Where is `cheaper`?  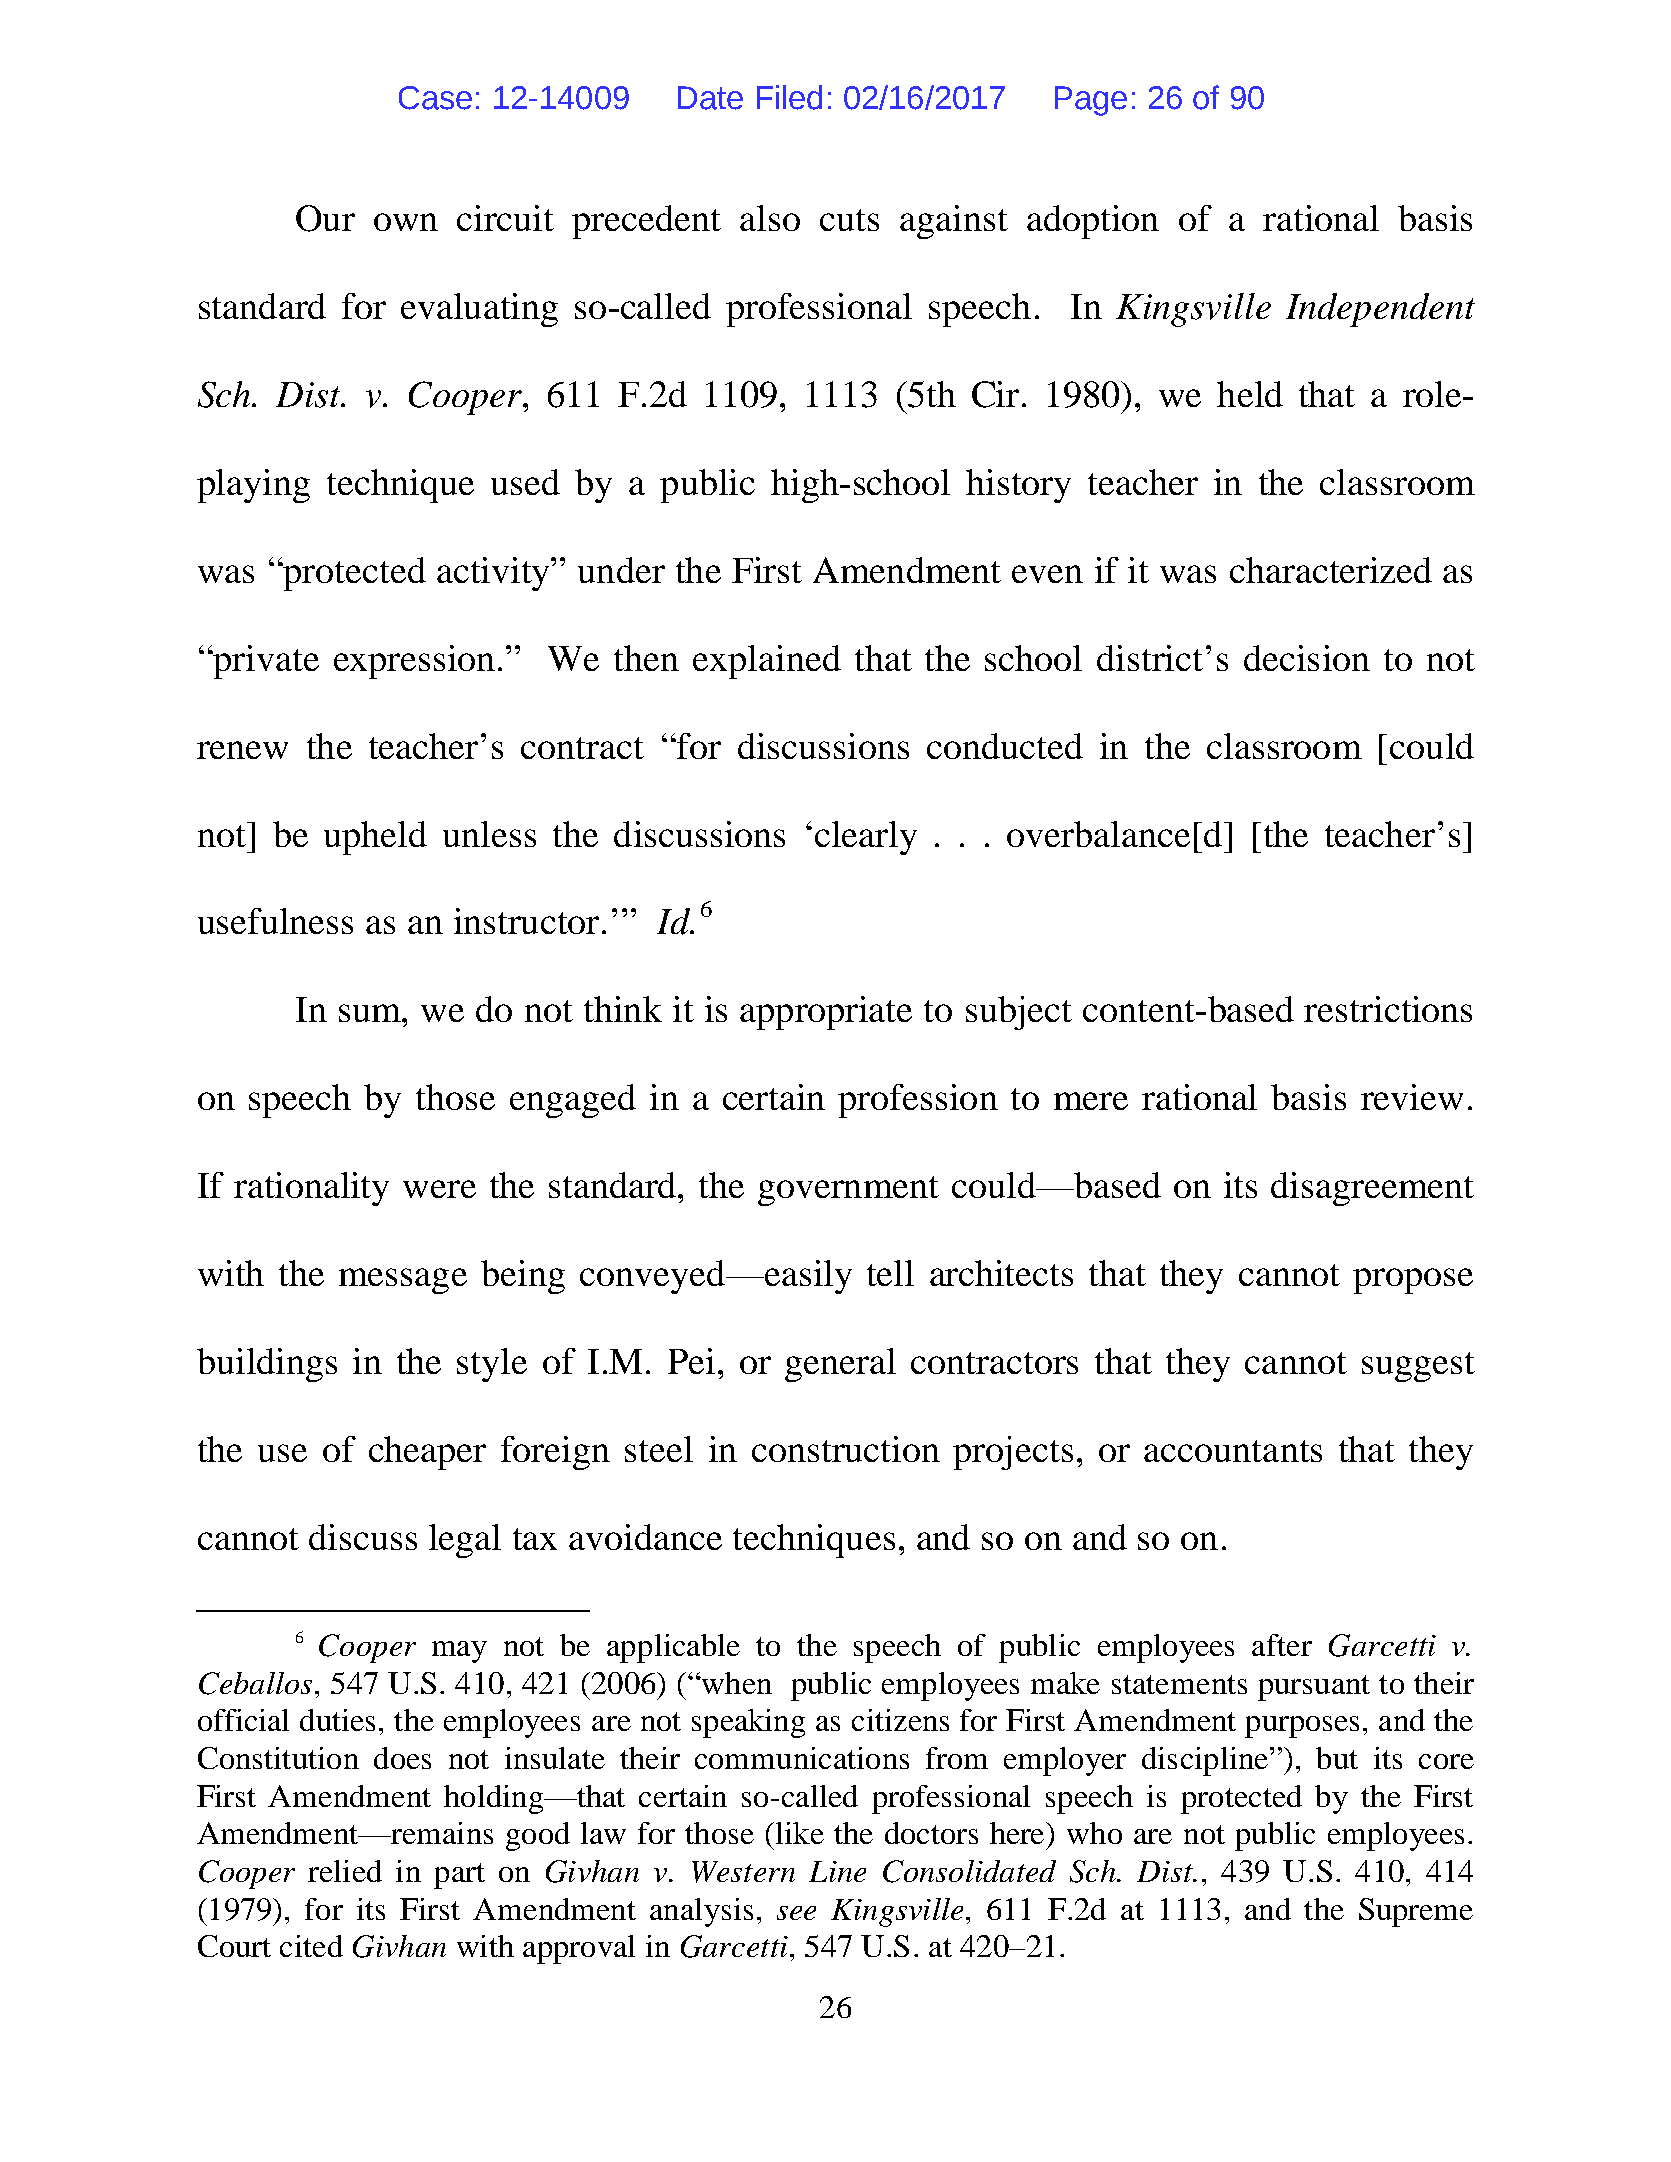 cheaper is located at coordinates (427, 1453).
